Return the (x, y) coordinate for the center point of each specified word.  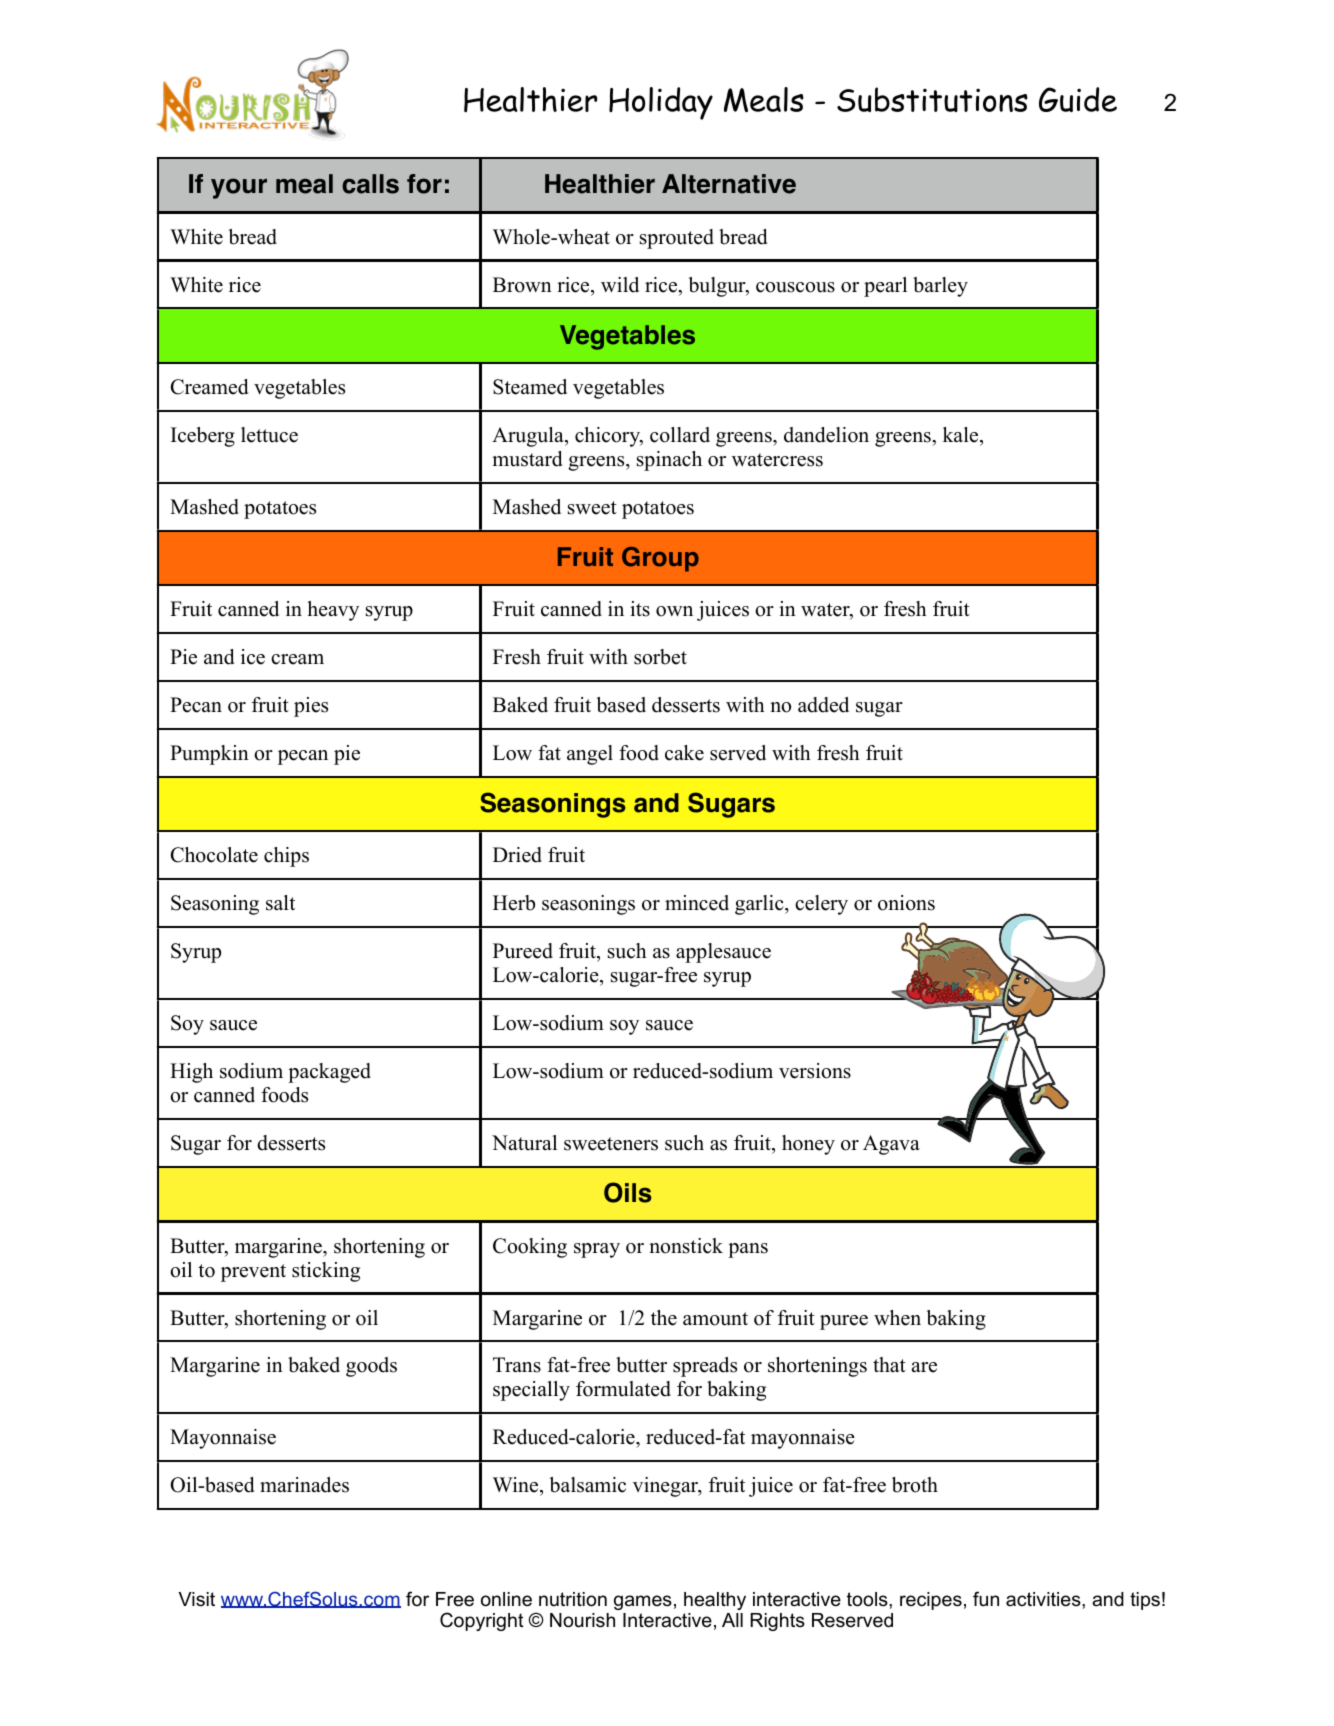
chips (286, 857)
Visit (196, 1599)
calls (370, 184)
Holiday (661, 103)
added (823, 705)
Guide (1078, 99)
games (643, 1602)
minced (697, 903)
